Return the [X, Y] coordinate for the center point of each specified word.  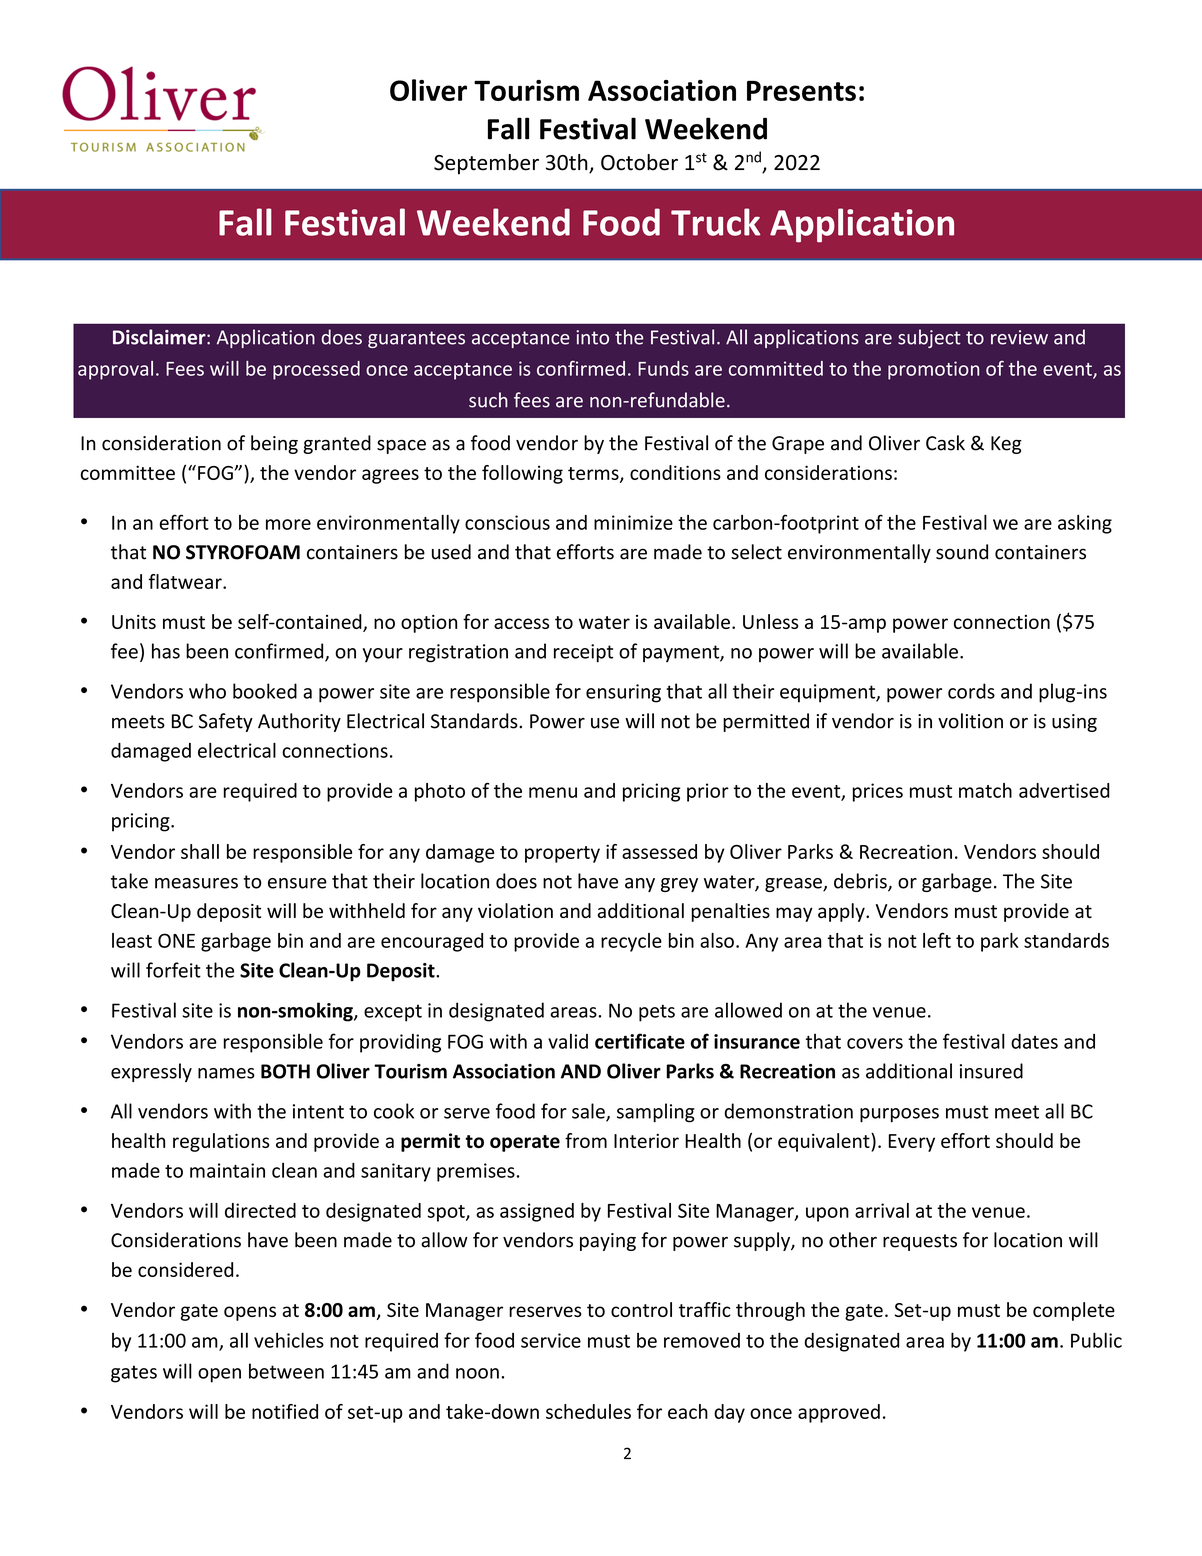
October [639, 162]
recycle [631, 942]
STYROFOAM [243, 552]
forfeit [173, 970]
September [486, 164]
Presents [801, 91]
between [286, 1371]
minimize [633, 522]
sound [962, 552]
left [937, 940]
